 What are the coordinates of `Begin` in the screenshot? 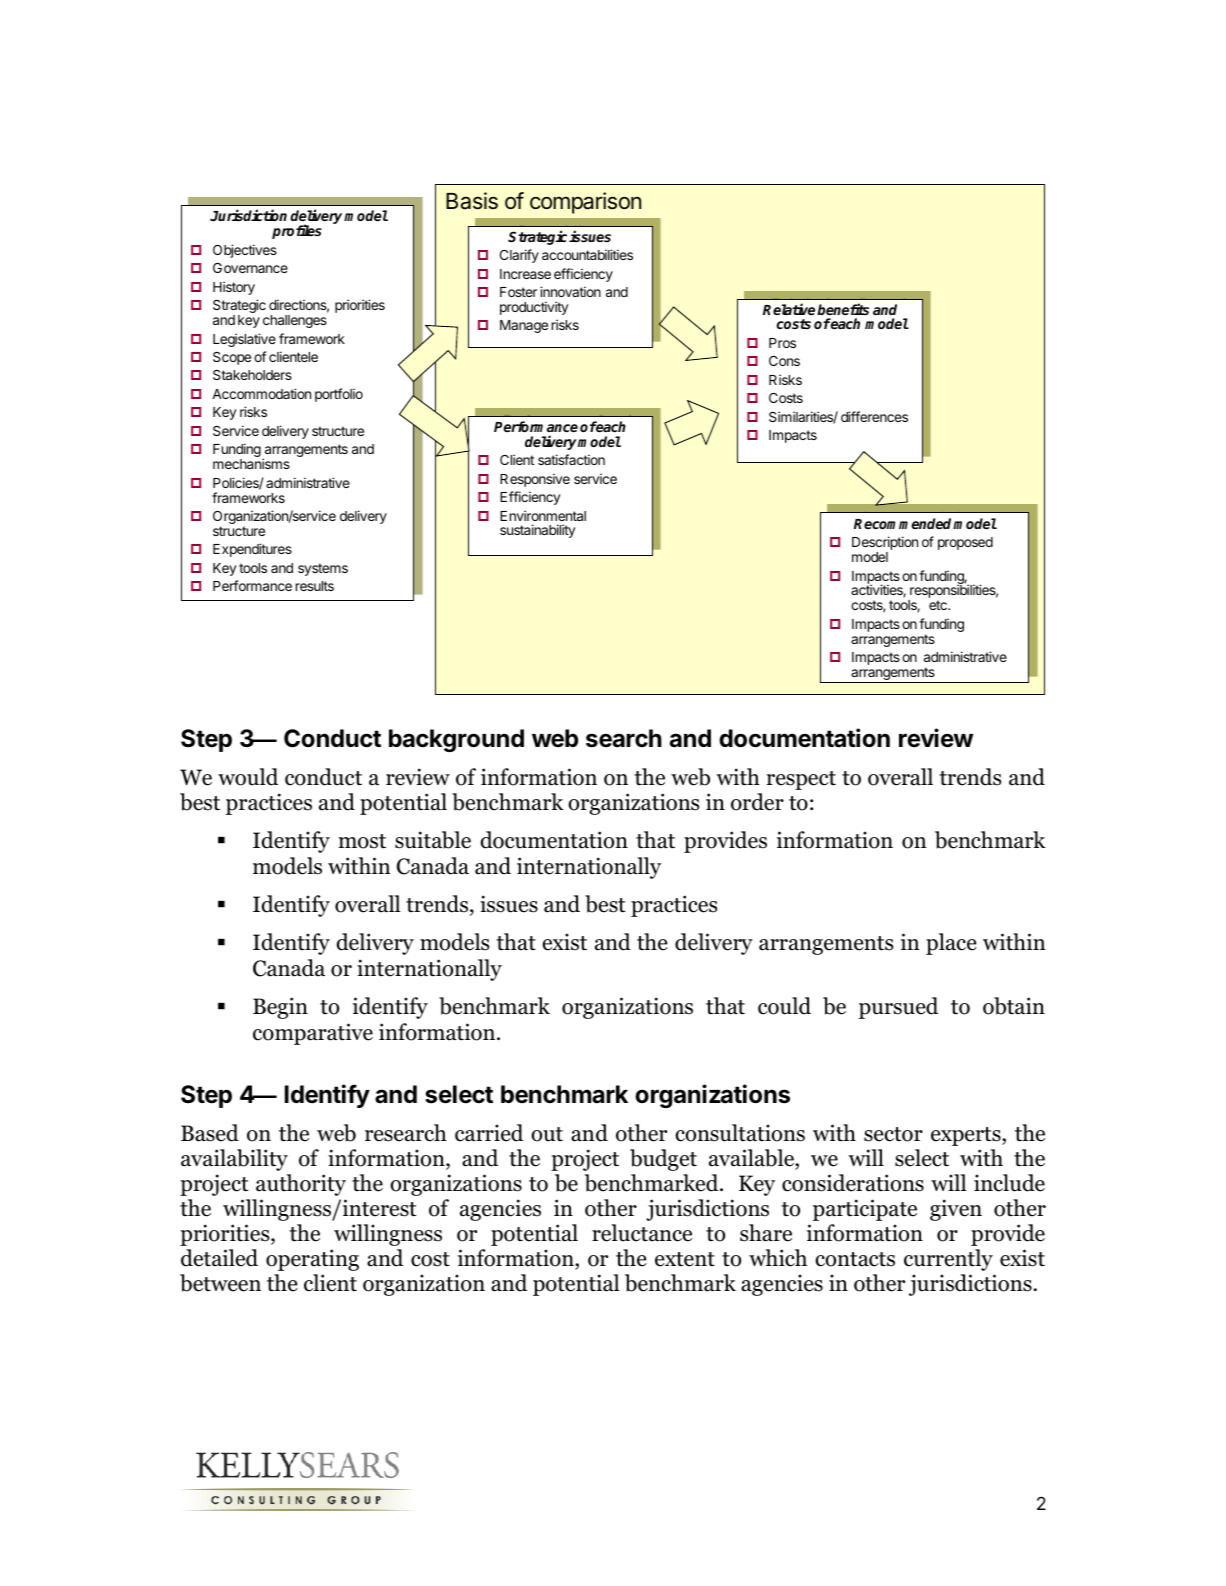 It's located at (280, 1008).
